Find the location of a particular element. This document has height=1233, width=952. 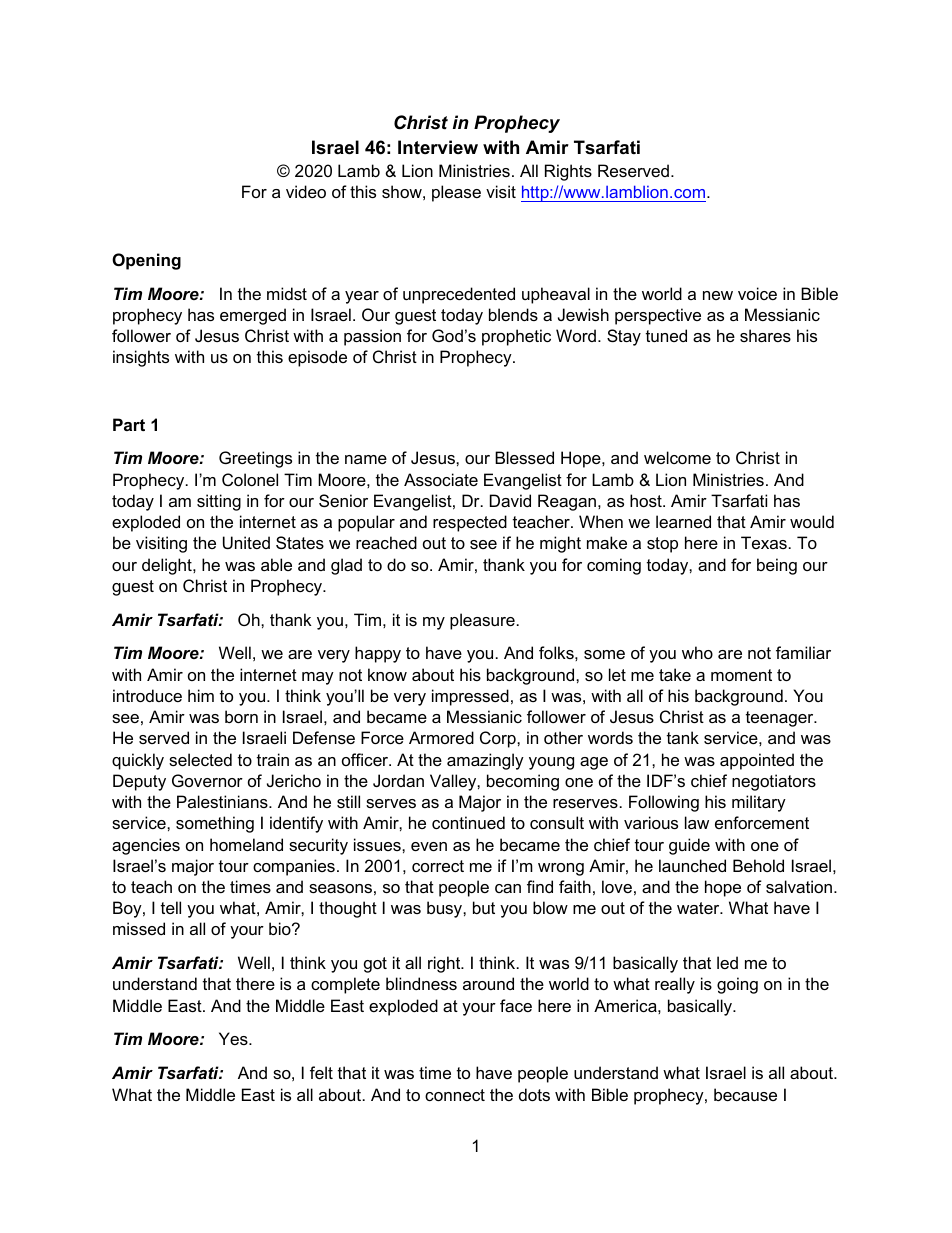

because is located at coordinates (745, 1094).
